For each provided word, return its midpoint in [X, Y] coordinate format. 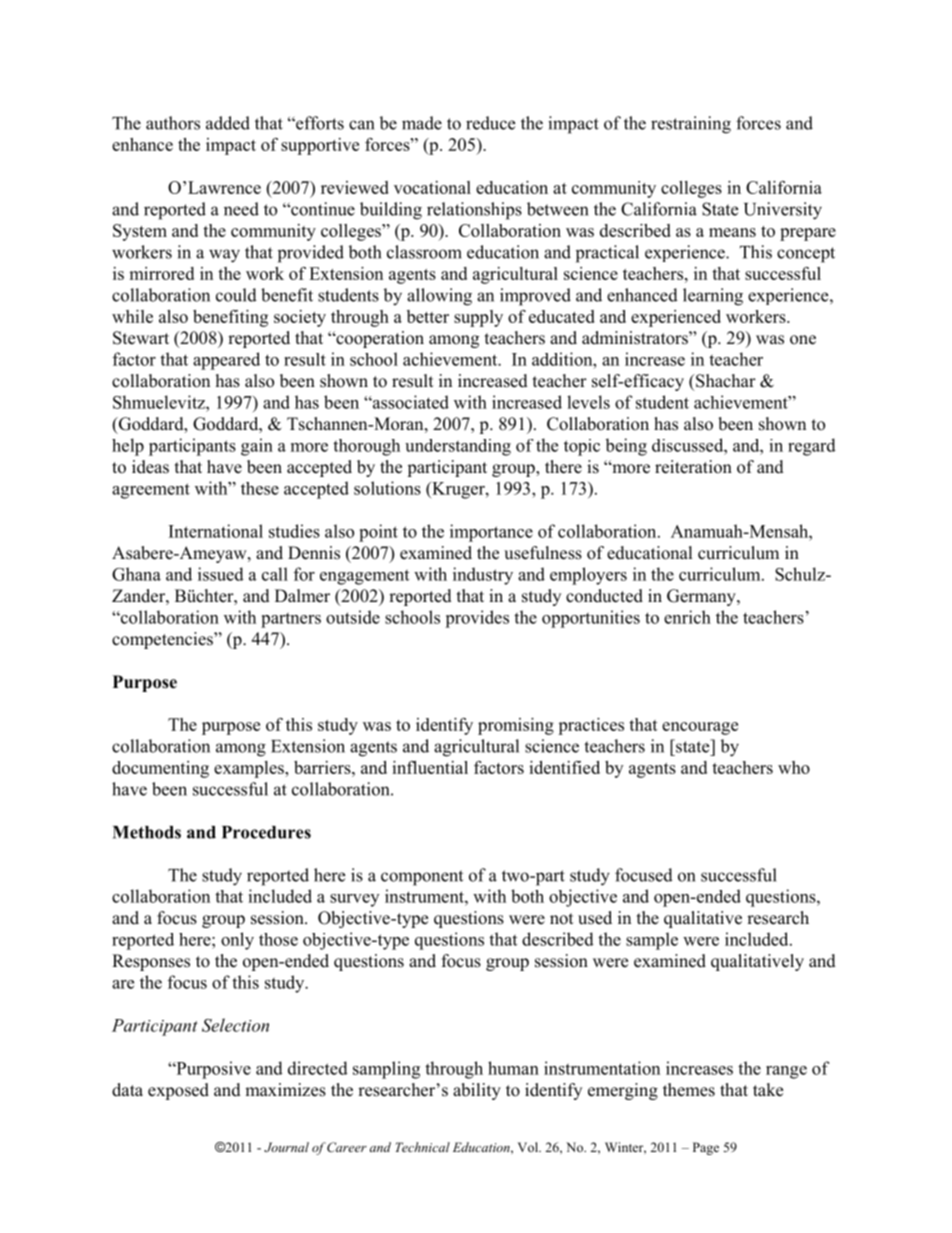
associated [410, 402]
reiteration [693, 467]
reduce [490, 123]
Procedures [266, 832]
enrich [687, 617]
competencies [163, 640]
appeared [226, 361]
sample [652, 941]
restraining [691, 125]
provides [477, 619]
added [228, 123]
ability [477, 1091]
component [422, 878]
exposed [178, 1091]
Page [706, 1148]
